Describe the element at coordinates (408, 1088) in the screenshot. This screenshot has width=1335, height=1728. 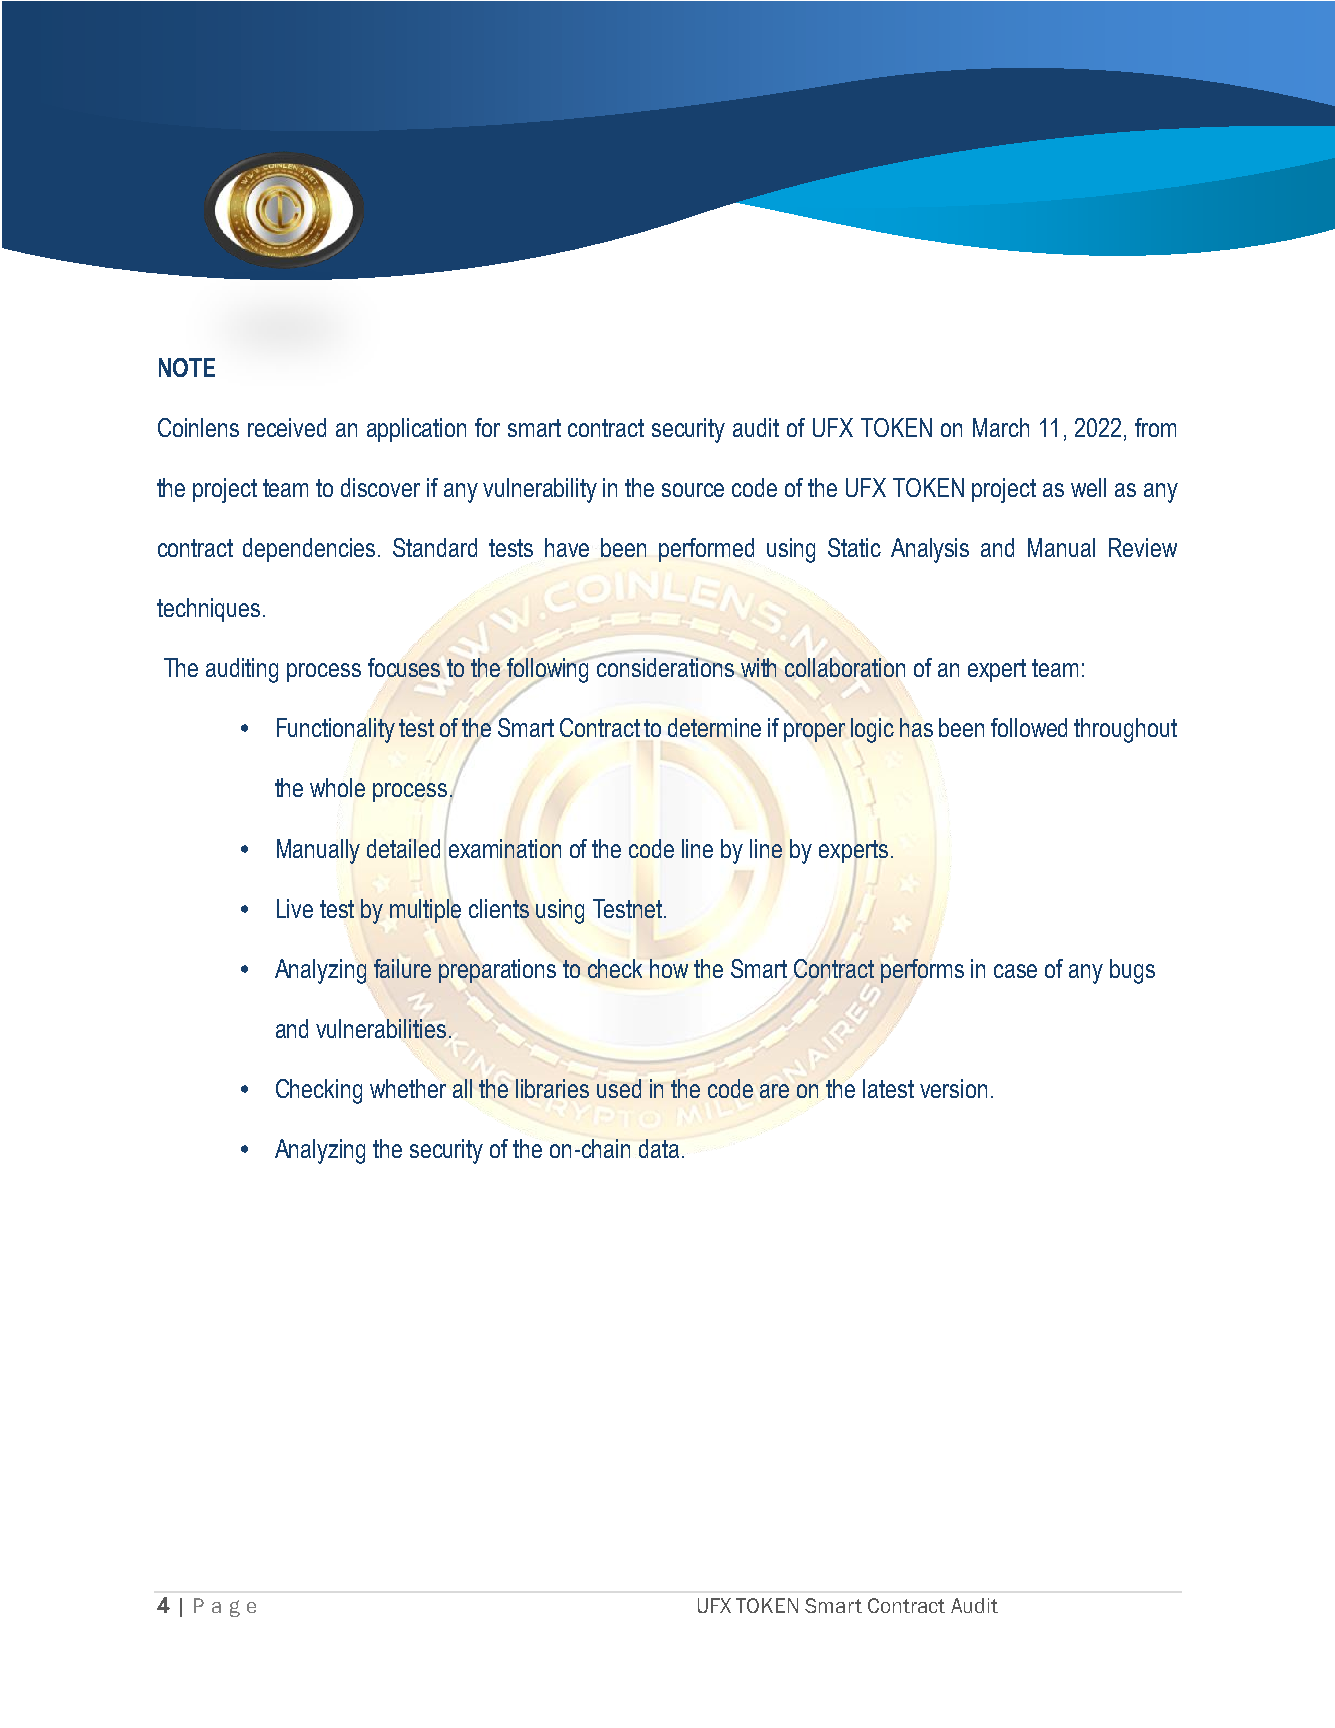
I see `whether` at that location.
